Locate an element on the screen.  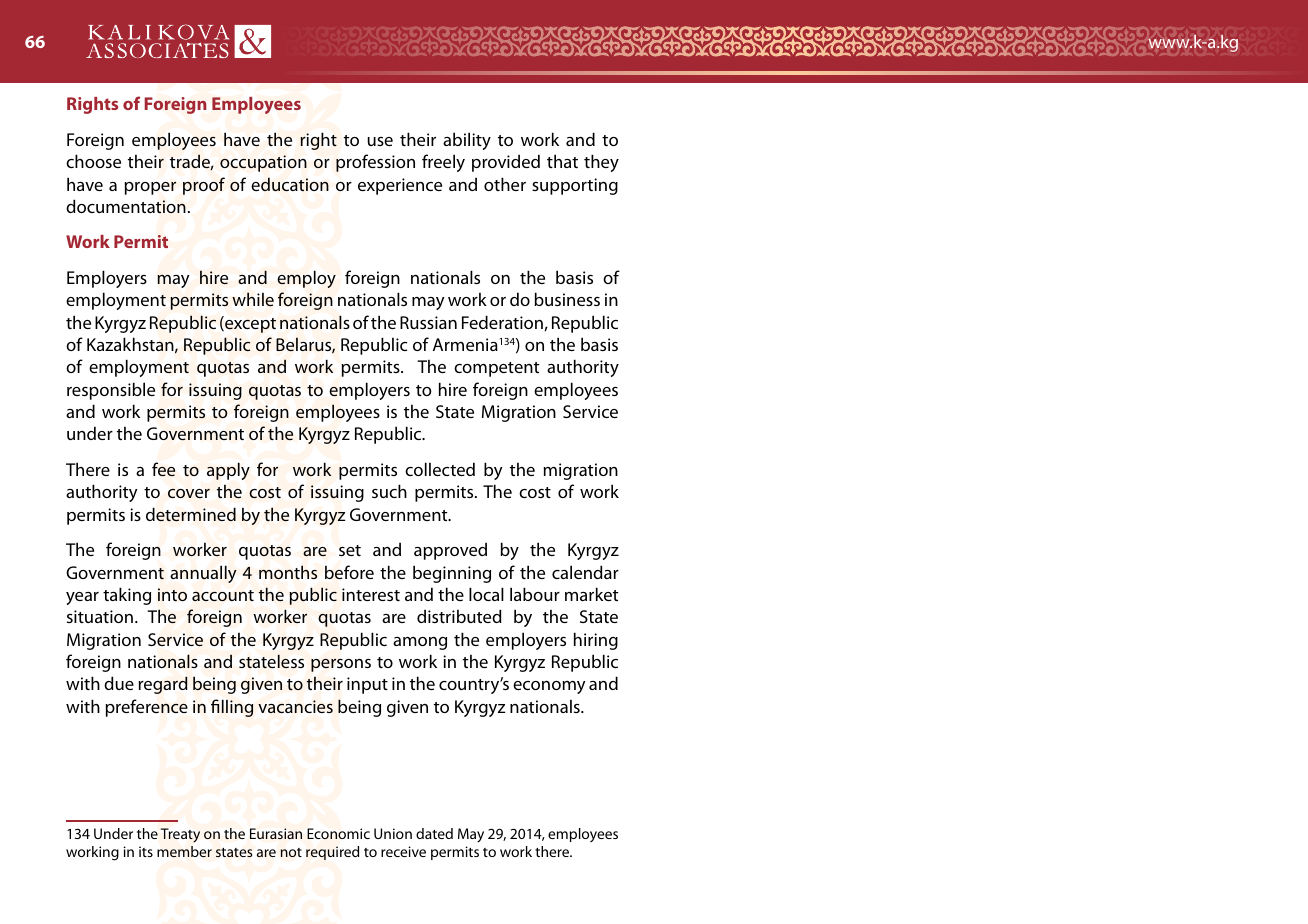
fee is located at coordinates (163, 469).
